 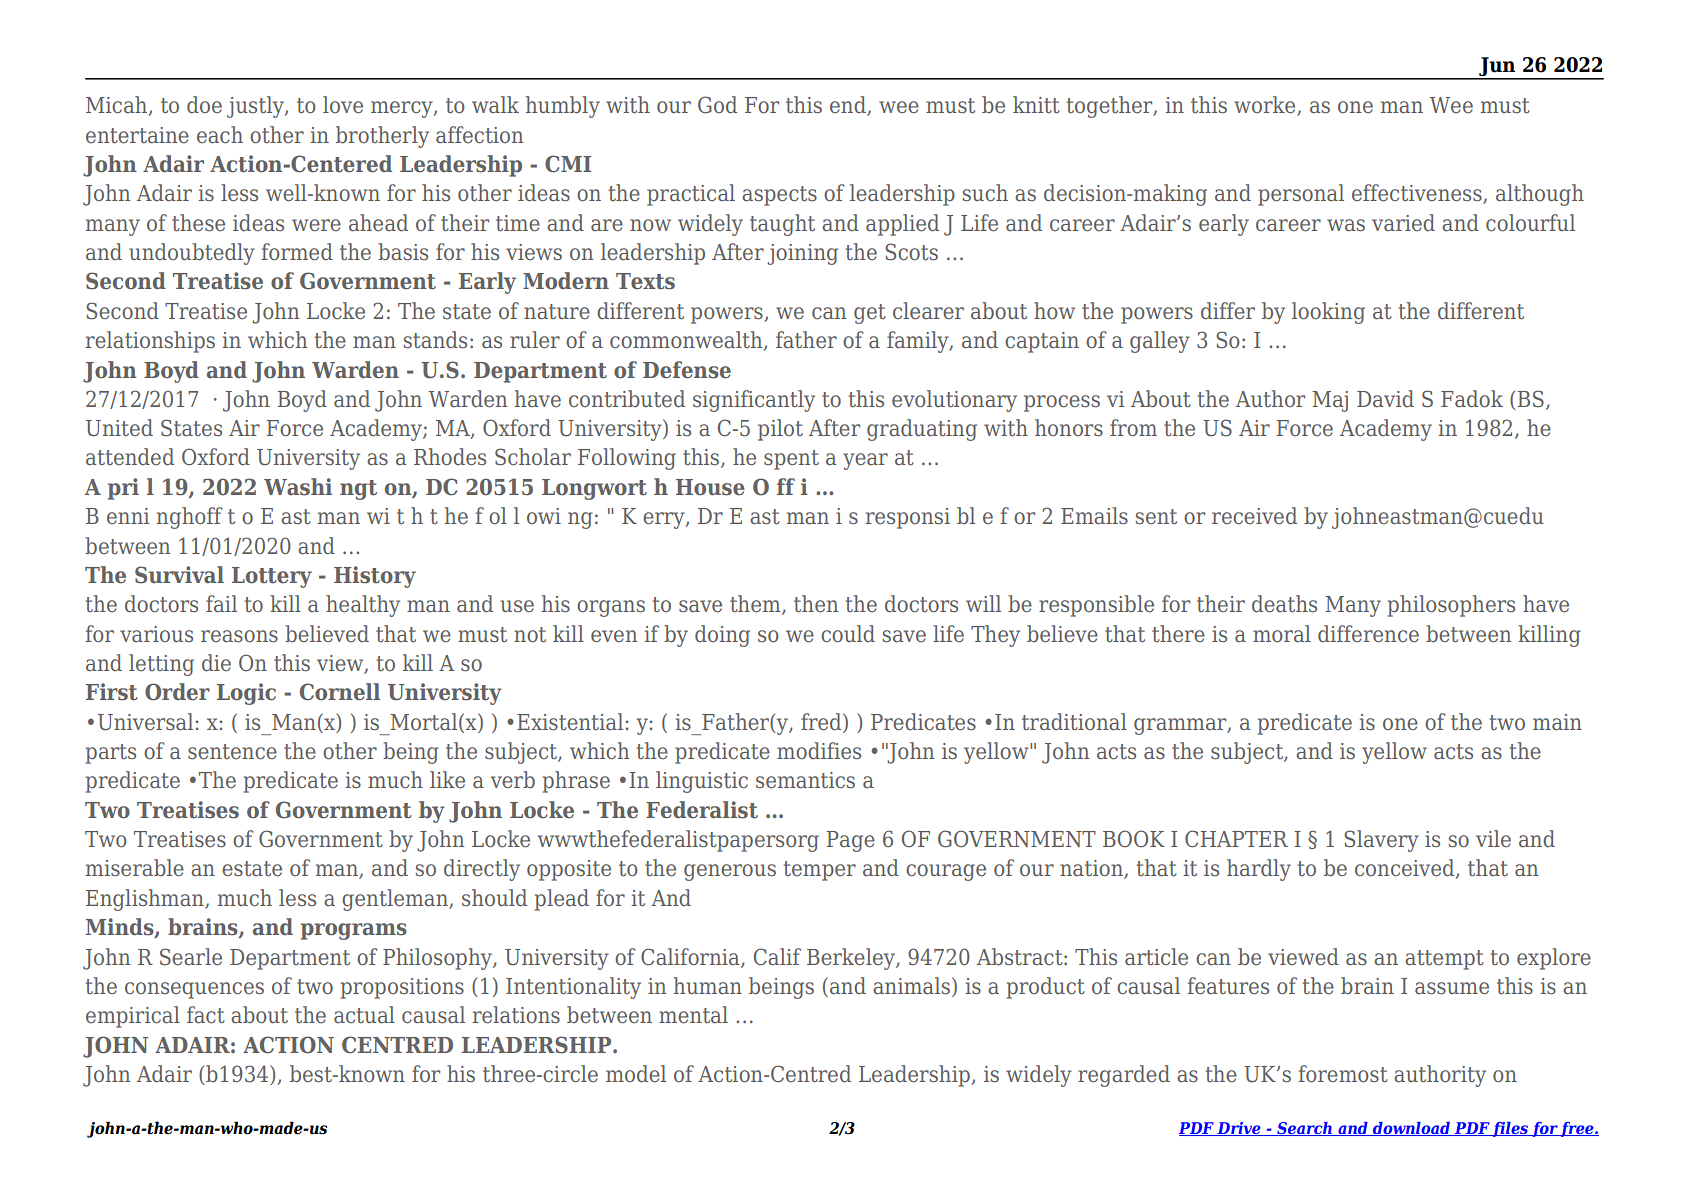 What do you see at coordinates (636, 1074) in the page?
I see `model` at bounding box center [636, 1074].
